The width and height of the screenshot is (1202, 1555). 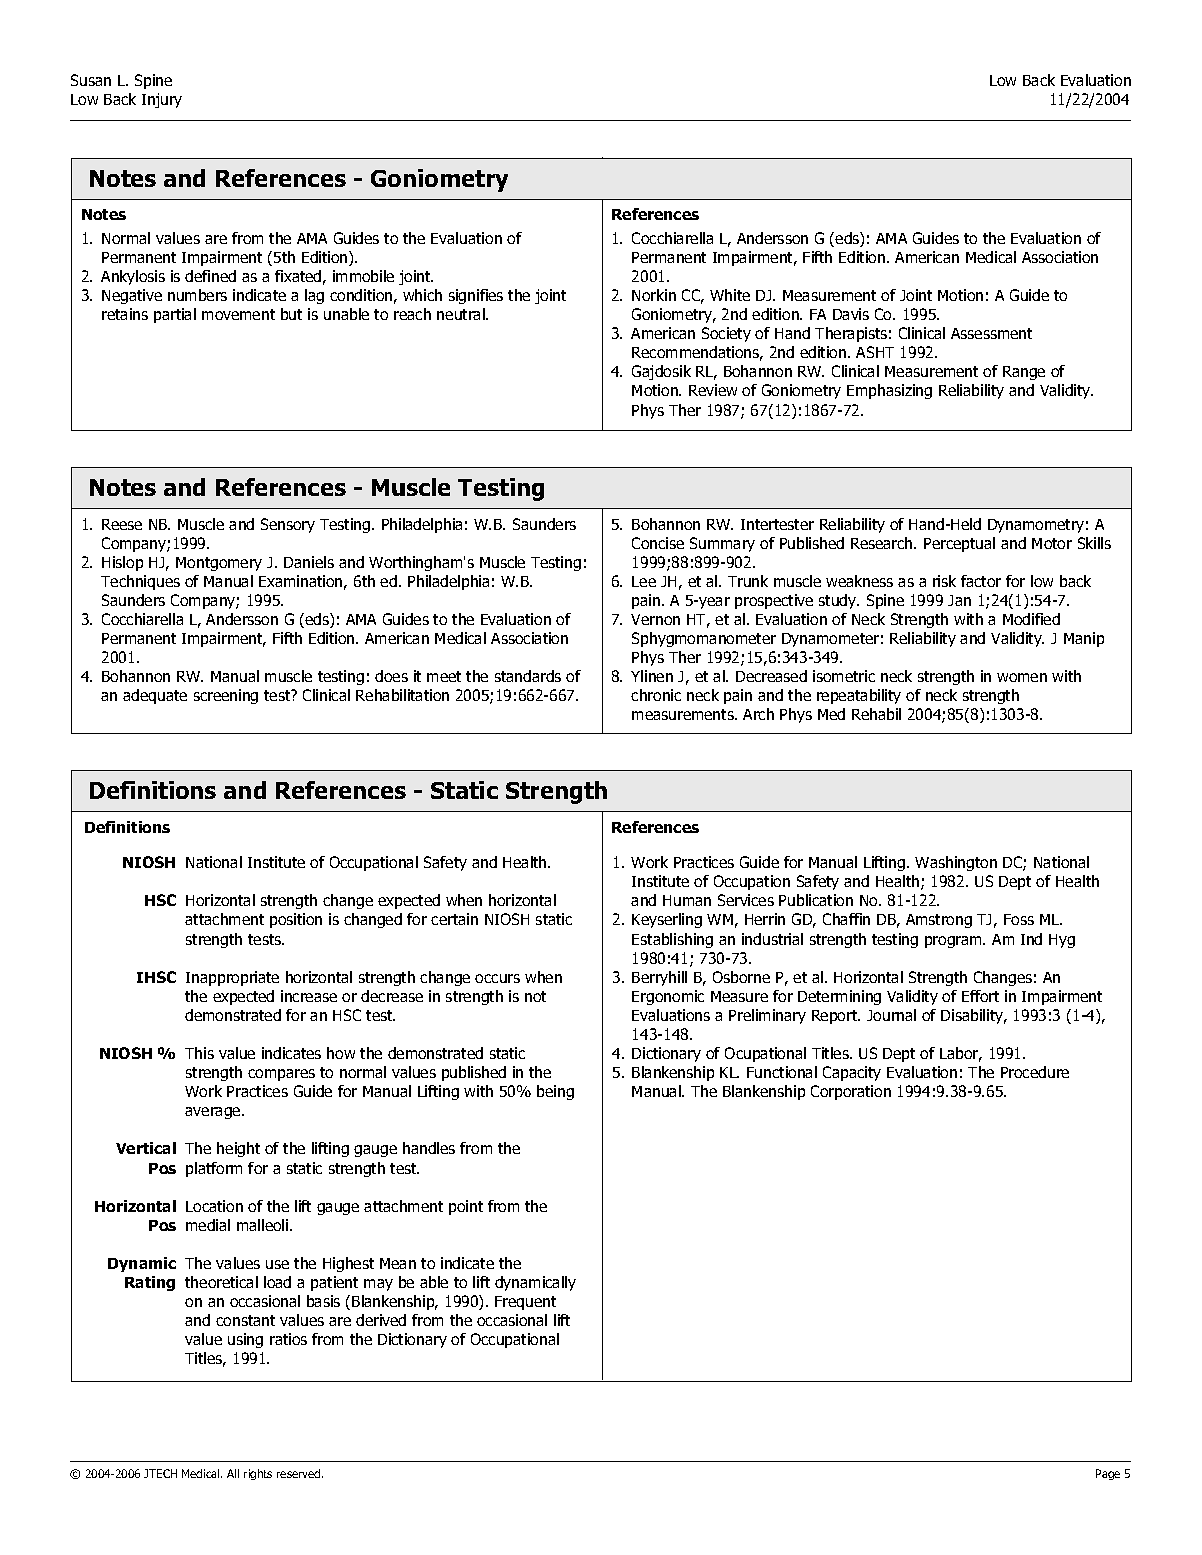 What do you see at coordinates (980, 996) in the screenshot?
I see `Effort` at bounding box center [980, 996].
